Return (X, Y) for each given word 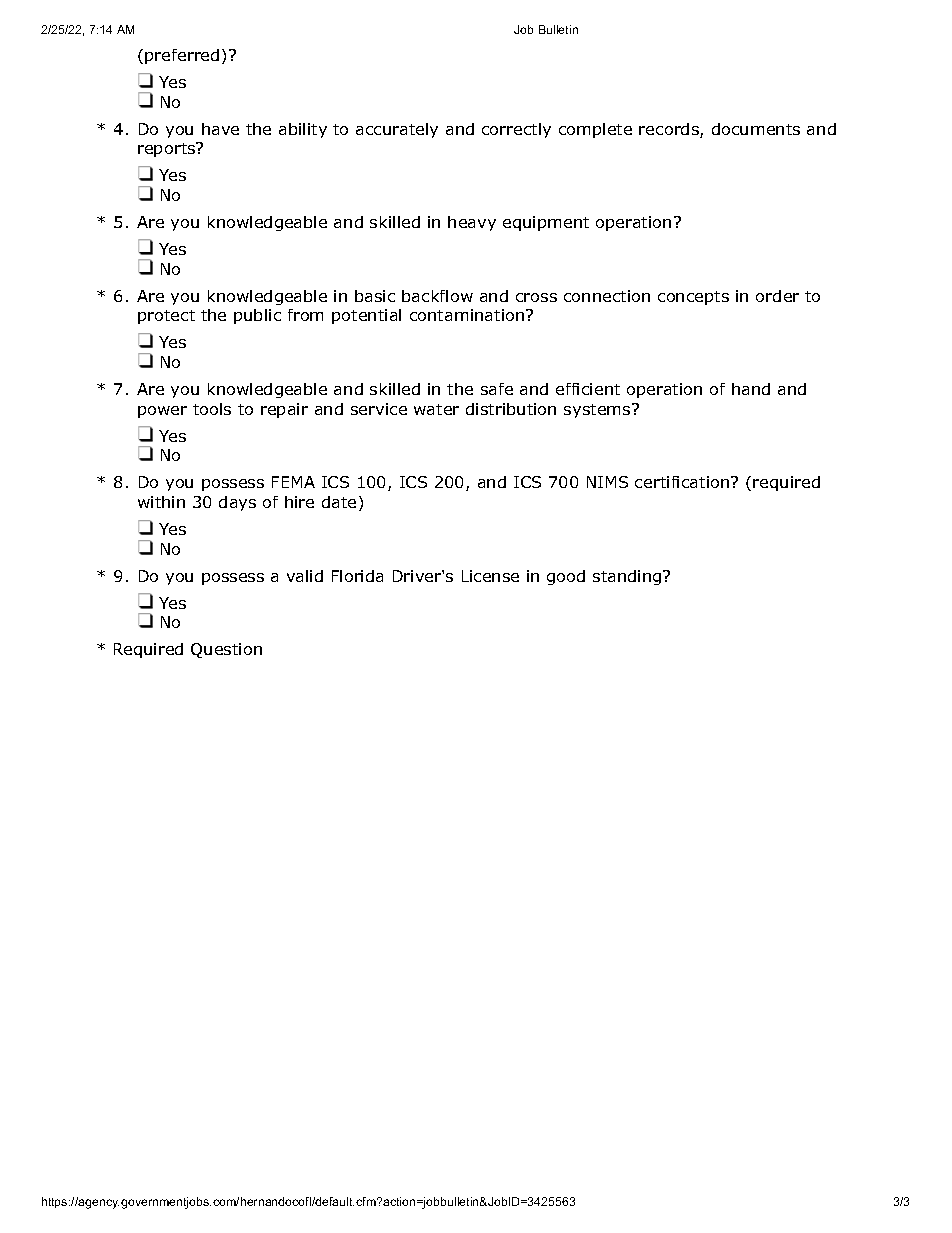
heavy (472, 223)
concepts (693, 298)
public (257, 316)
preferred (182, 56)
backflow (437, 296)
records (670, 130)
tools (212, 409)
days (237, 503)
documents (756, 129)
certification (682, 482)
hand (751, 389)
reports (168, 149)
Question (226, 650)
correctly (516, 130)
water (436, 409)
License (490, 576)
